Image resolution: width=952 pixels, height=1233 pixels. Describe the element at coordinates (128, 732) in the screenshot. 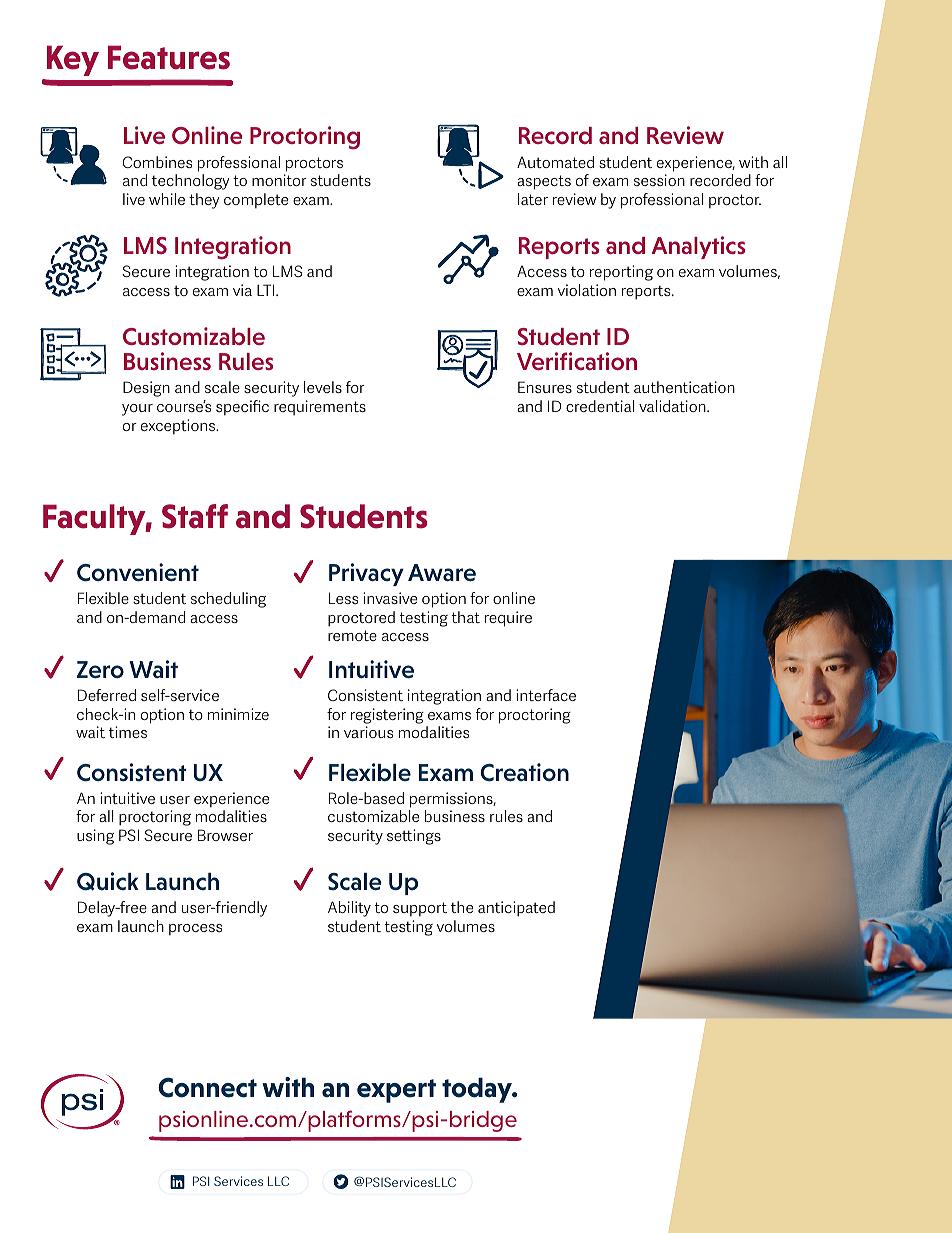

I see `times` at that location.
